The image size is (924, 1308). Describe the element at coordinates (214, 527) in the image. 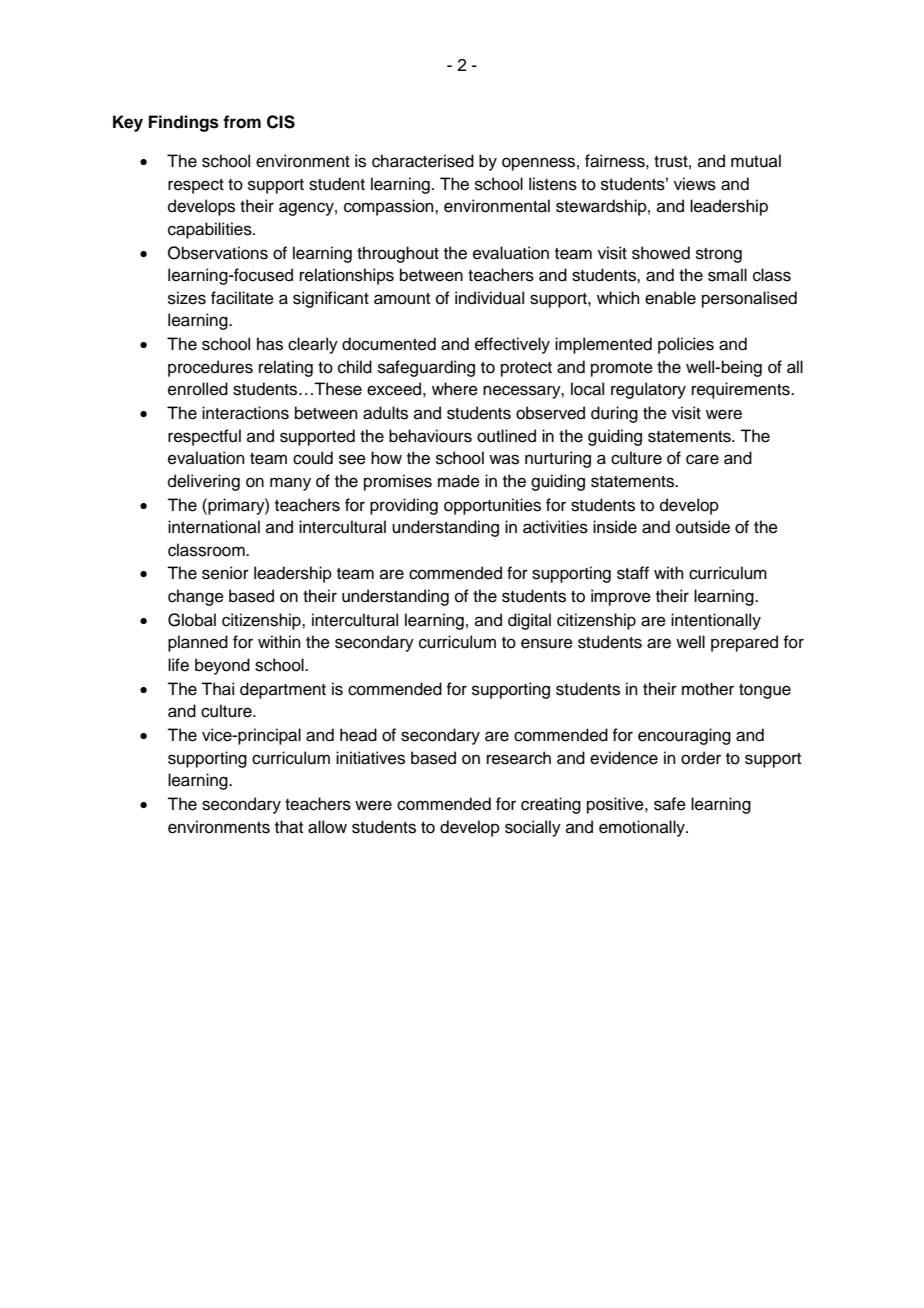

I see `international` at that location.
